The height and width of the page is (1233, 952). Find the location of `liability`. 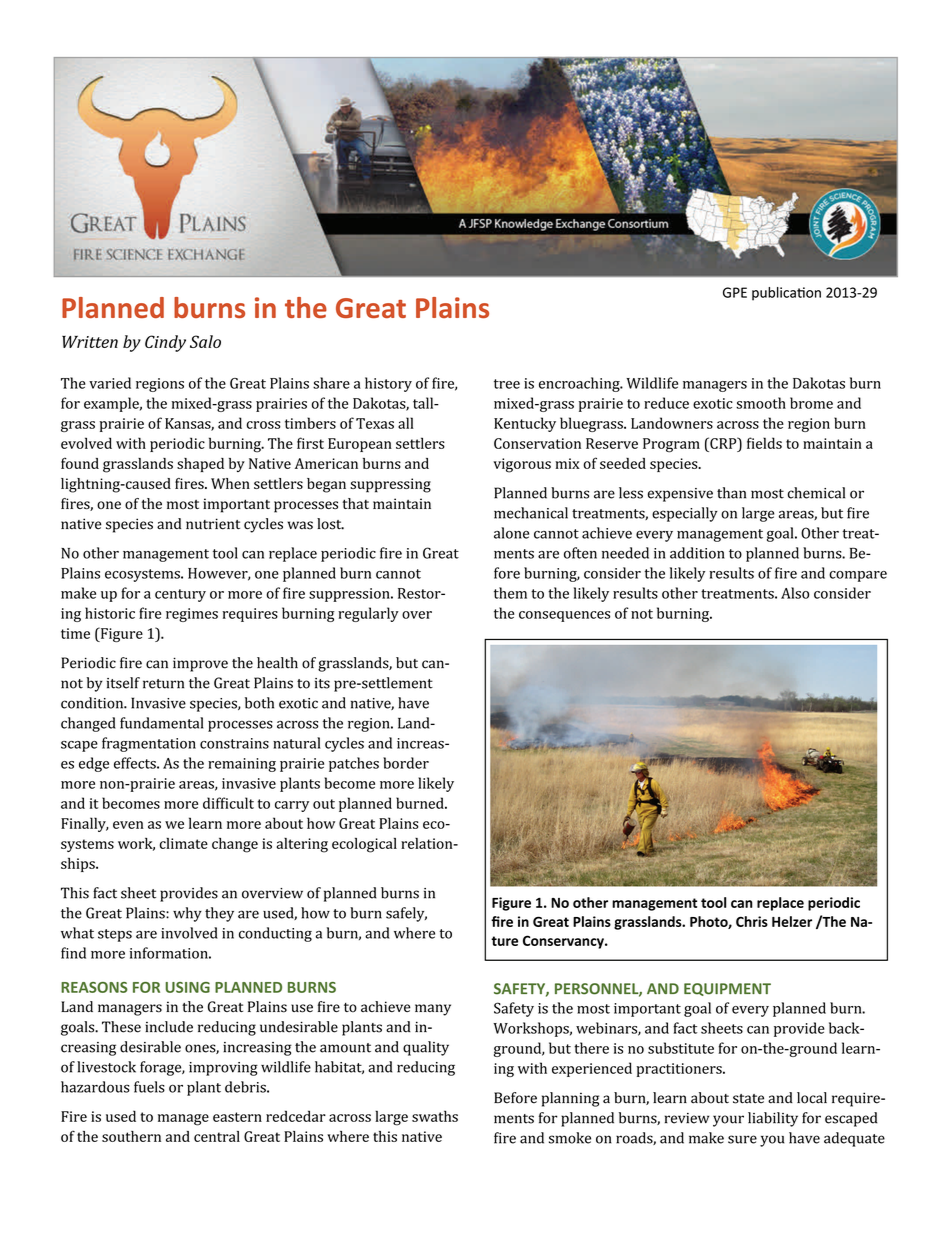

liability is located at coordinates (773, 1119).
